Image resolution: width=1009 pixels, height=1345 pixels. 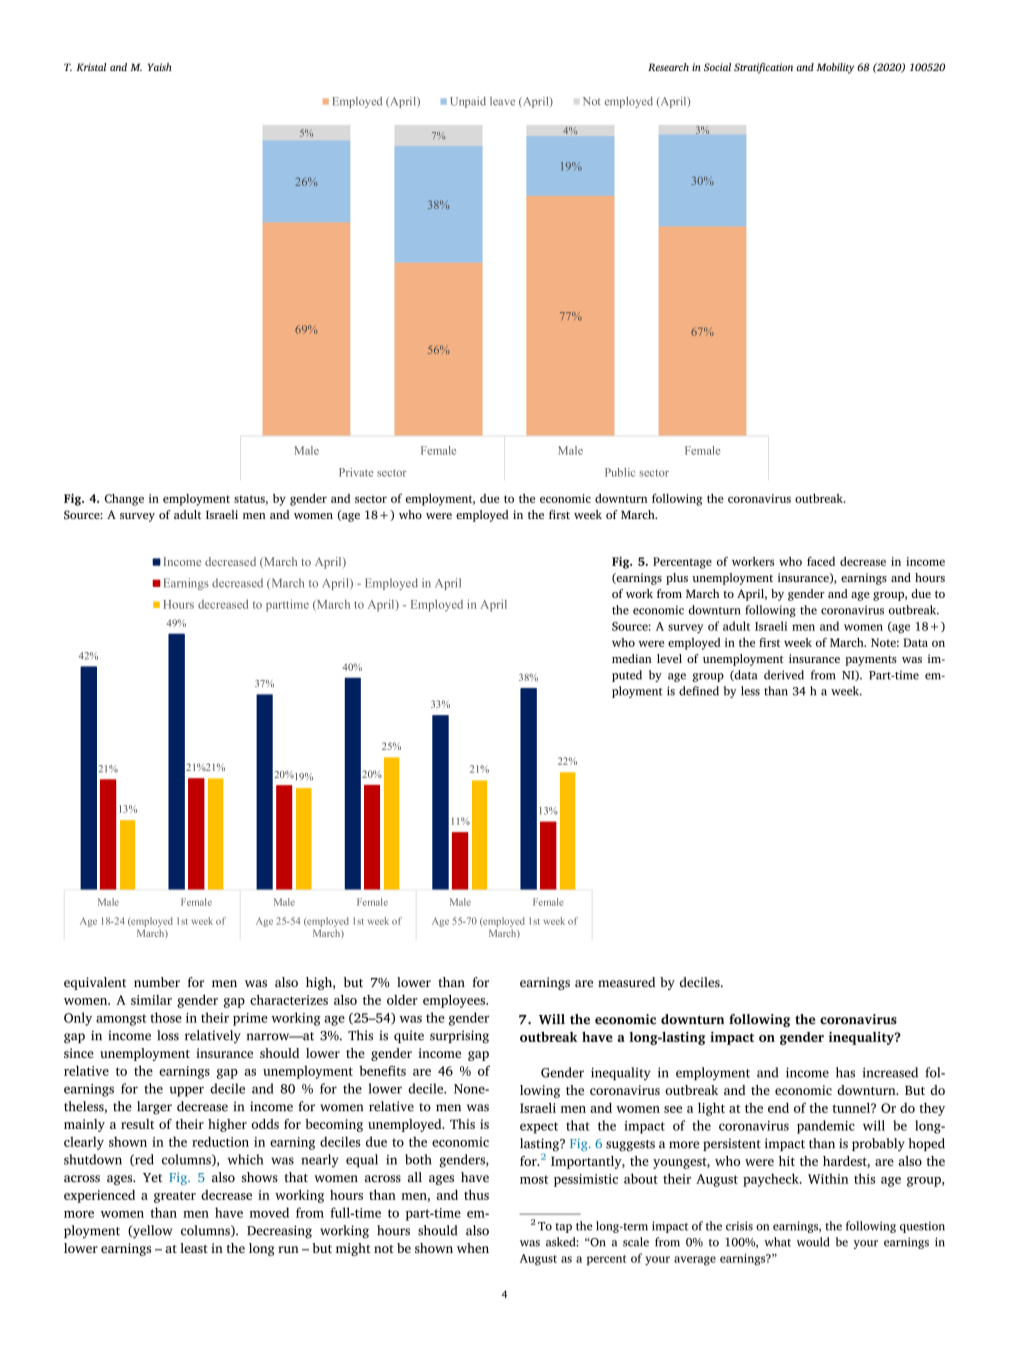 I want to click on surprising, so click(x=459, y=1037).
